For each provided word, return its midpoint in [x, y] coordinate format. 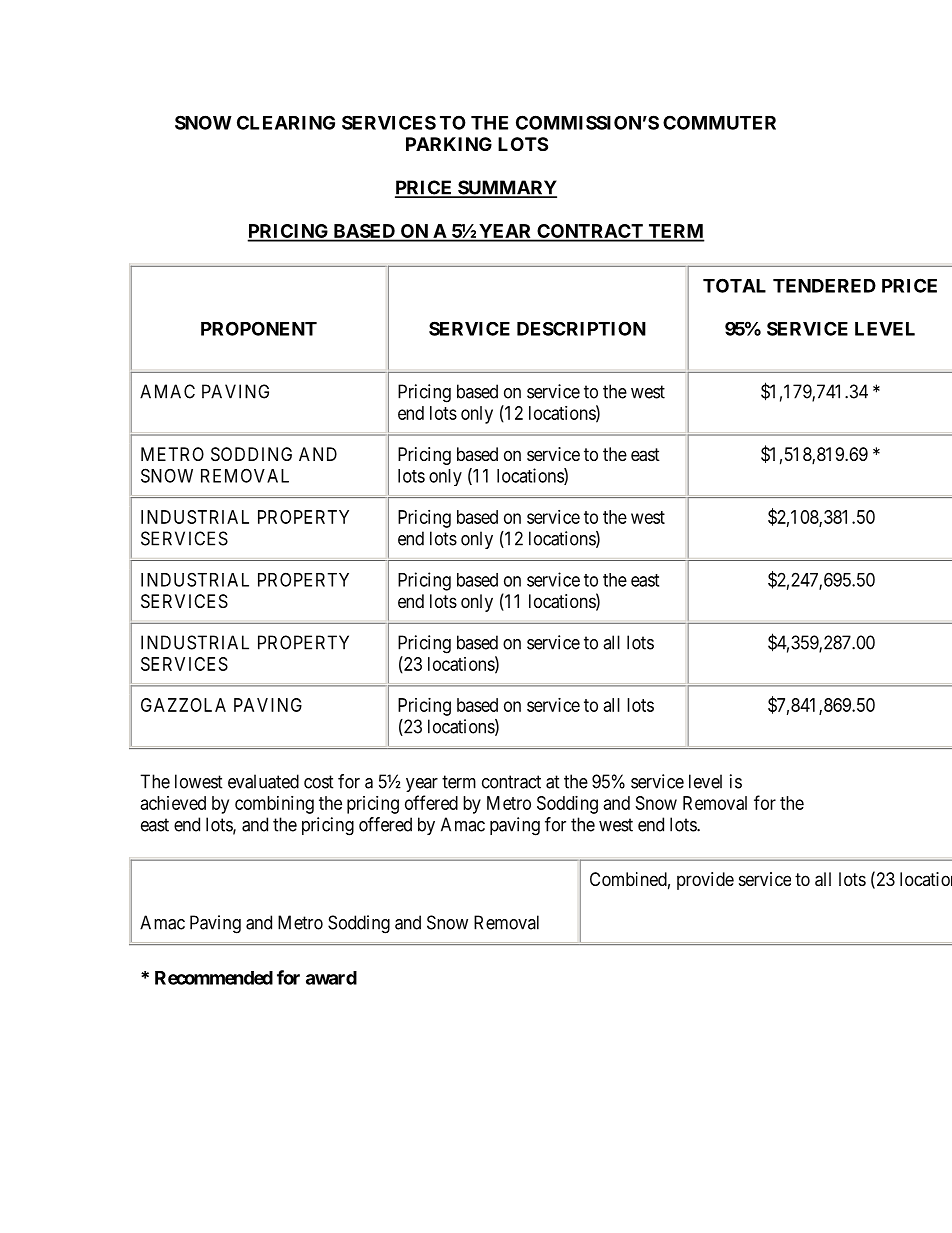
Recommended [214, 978]
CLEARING [286, 122]
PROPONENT [259, 328]
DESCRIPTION [581, 328]
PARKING [449, 144]
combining [274, 805]
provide [705, 881]
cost [319, 782]
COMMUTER [719, 122]
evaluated [263, 781]
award [331, 978]
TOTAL [734, 285]
